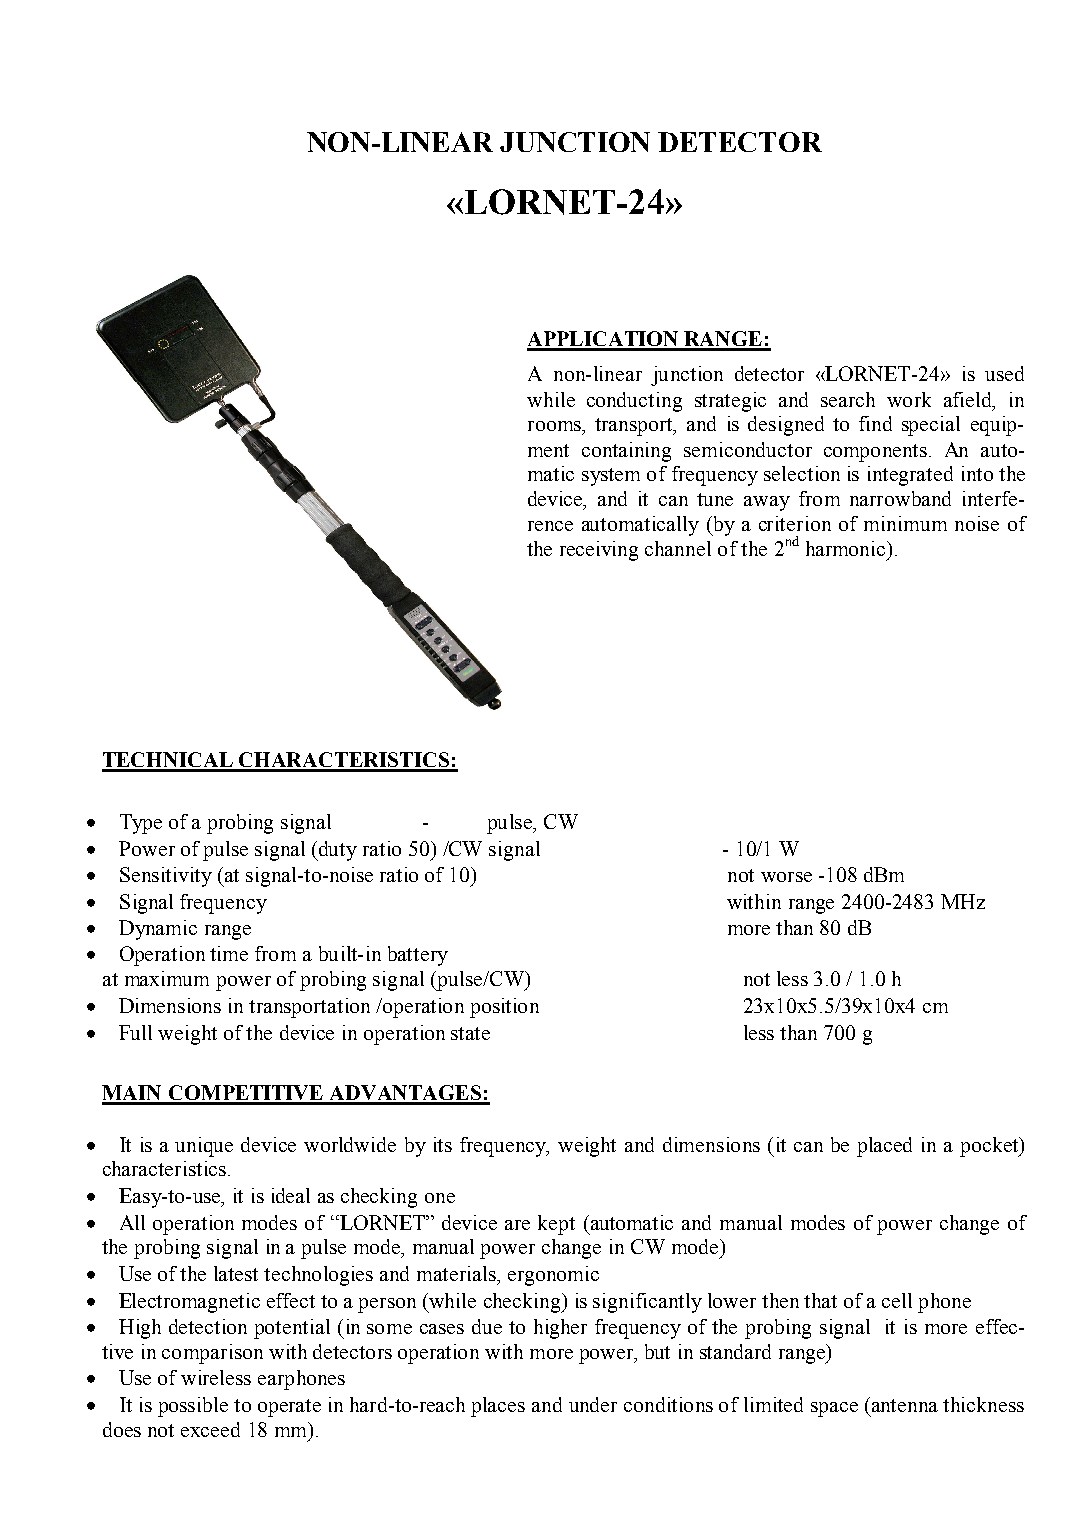  What do you see at coordinates (634, 402) in the screenshot?
I see `conducting` at bounding box center [634, 402].
